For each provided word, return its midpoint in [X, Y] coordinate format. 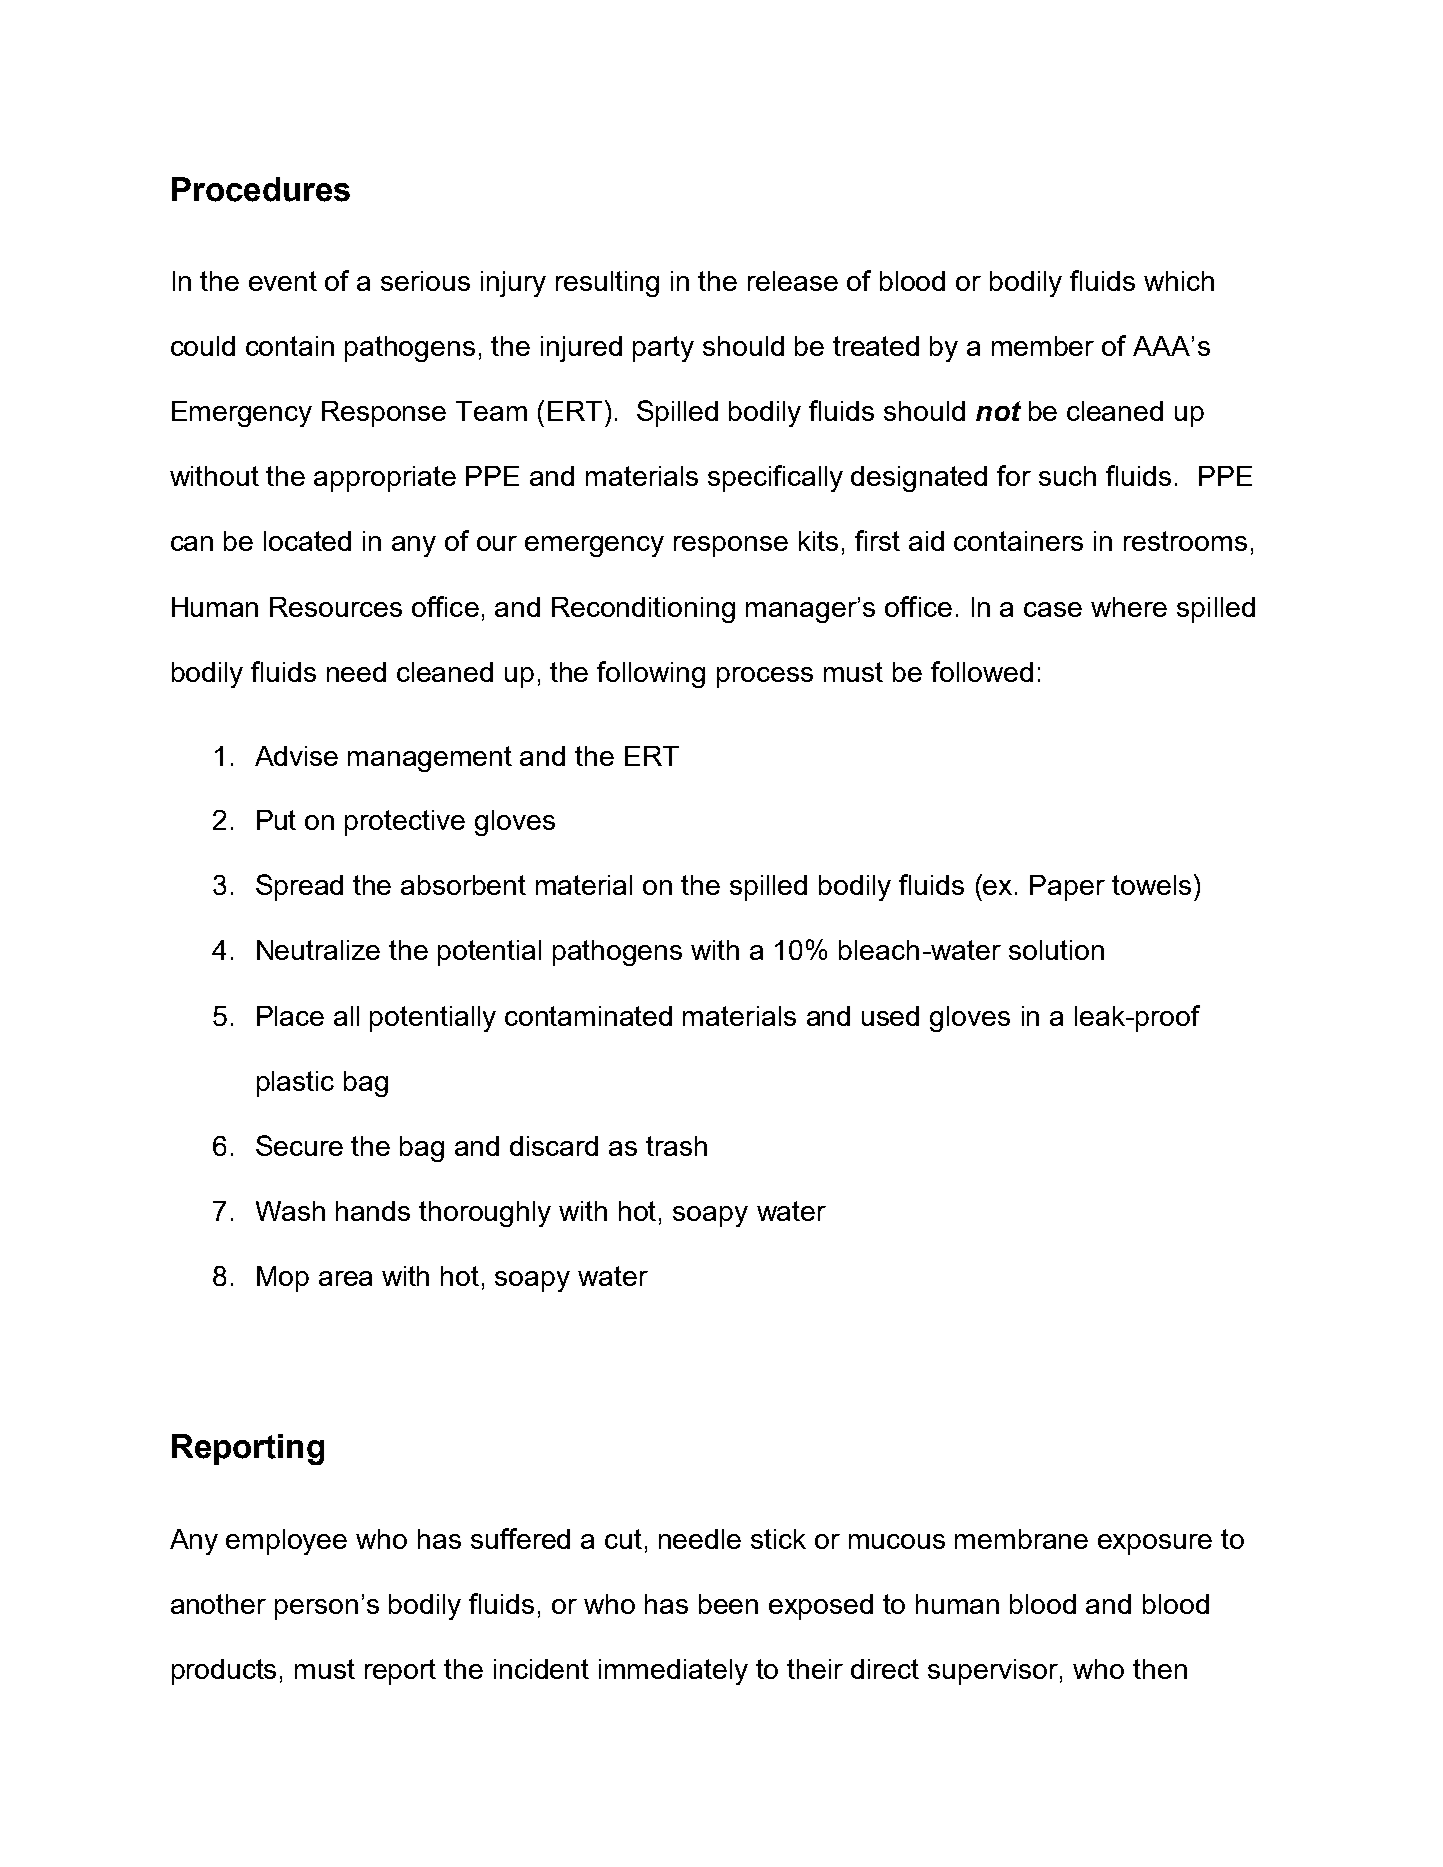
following [651, 674]
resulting [607, 284]
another [218, 1604]
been [728, 1604]
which [1179, 281]
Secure [299, 1145]
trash [676, 1146]
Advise [296, 756]
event [283, 281]
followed [982, 671]
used [890, 1016]
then [1160, 1669]
